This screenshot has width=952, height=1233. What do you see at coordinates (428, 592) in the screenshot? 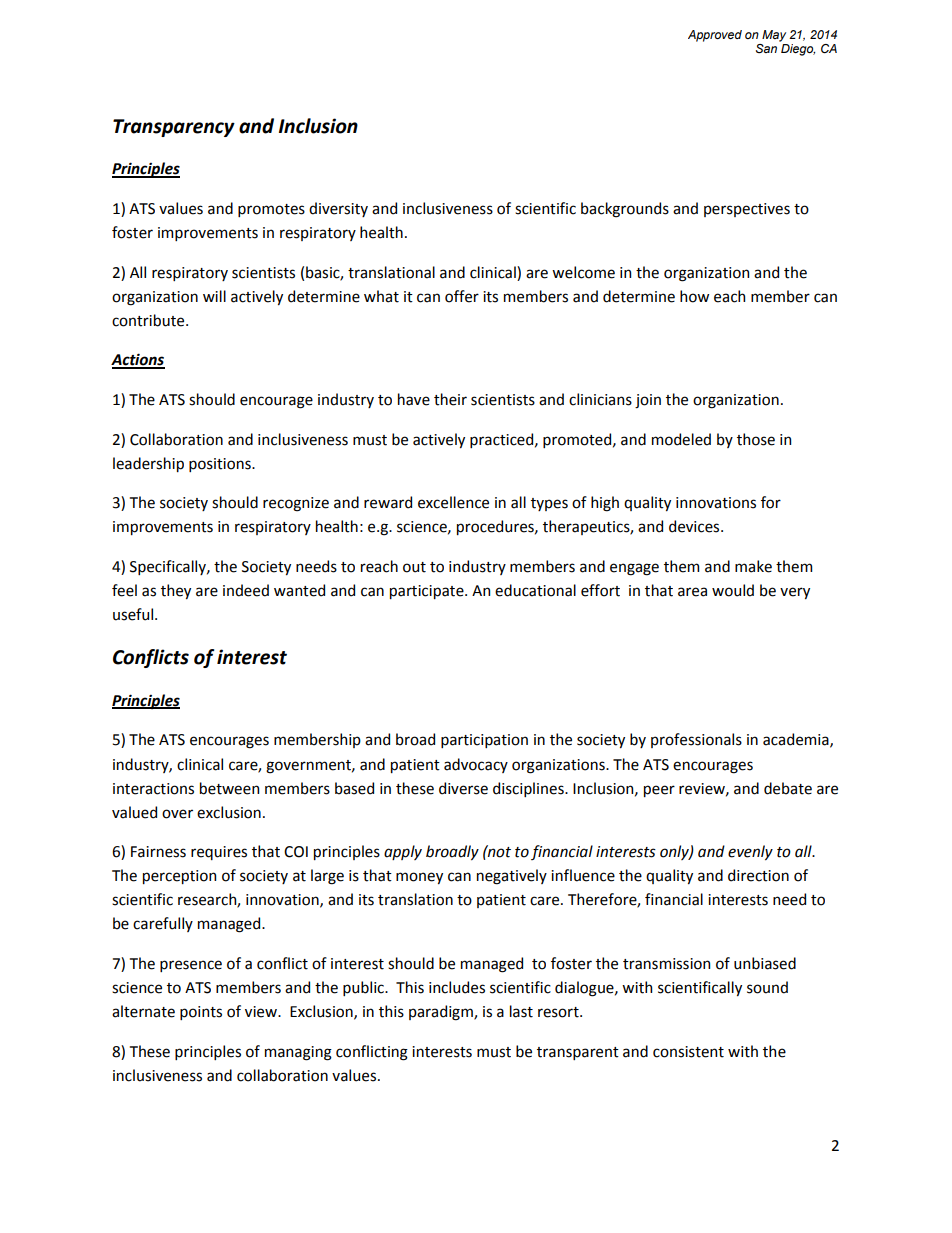
I see `participate` at bounding box center [428, 592].
